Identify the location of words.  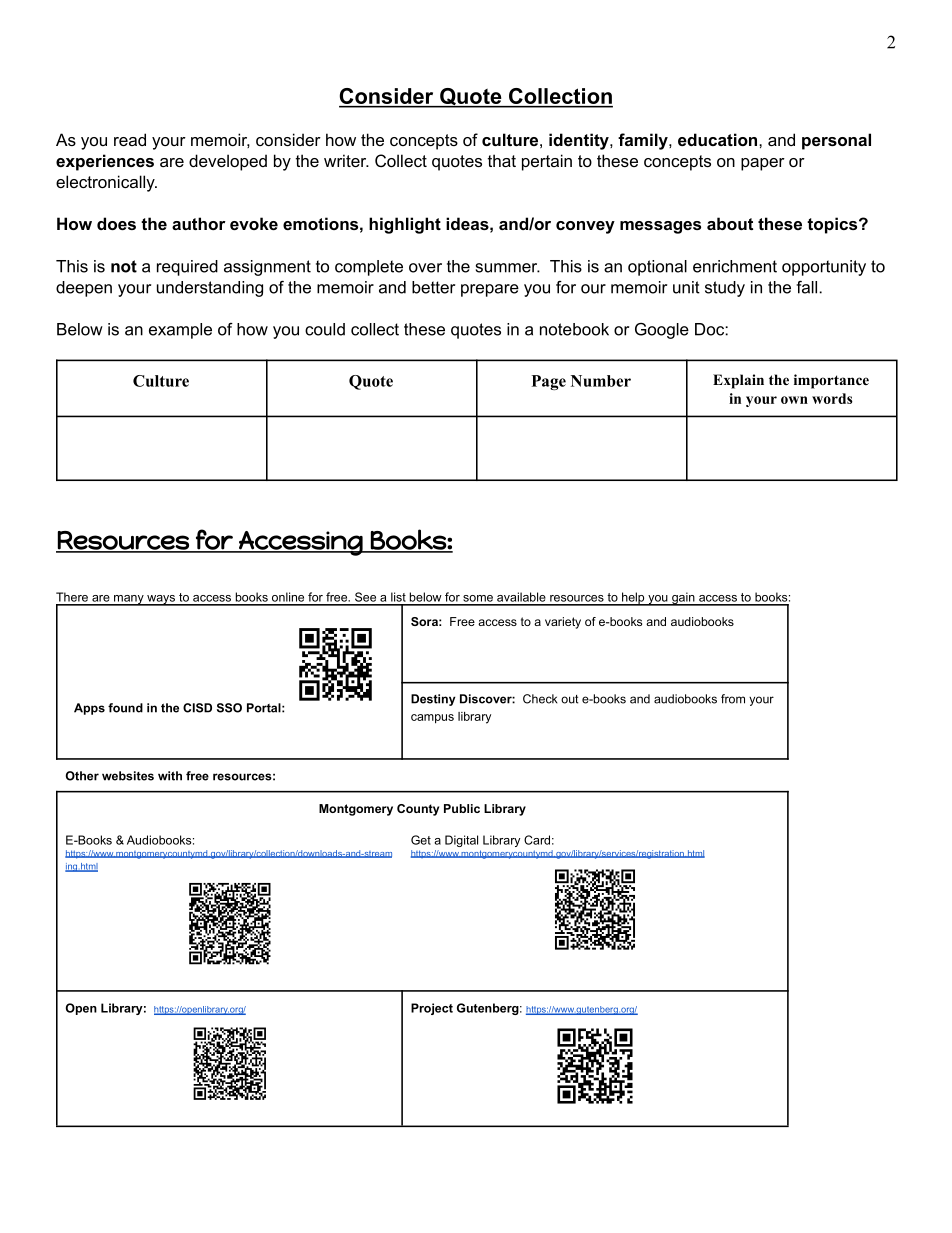
(832, 398).
